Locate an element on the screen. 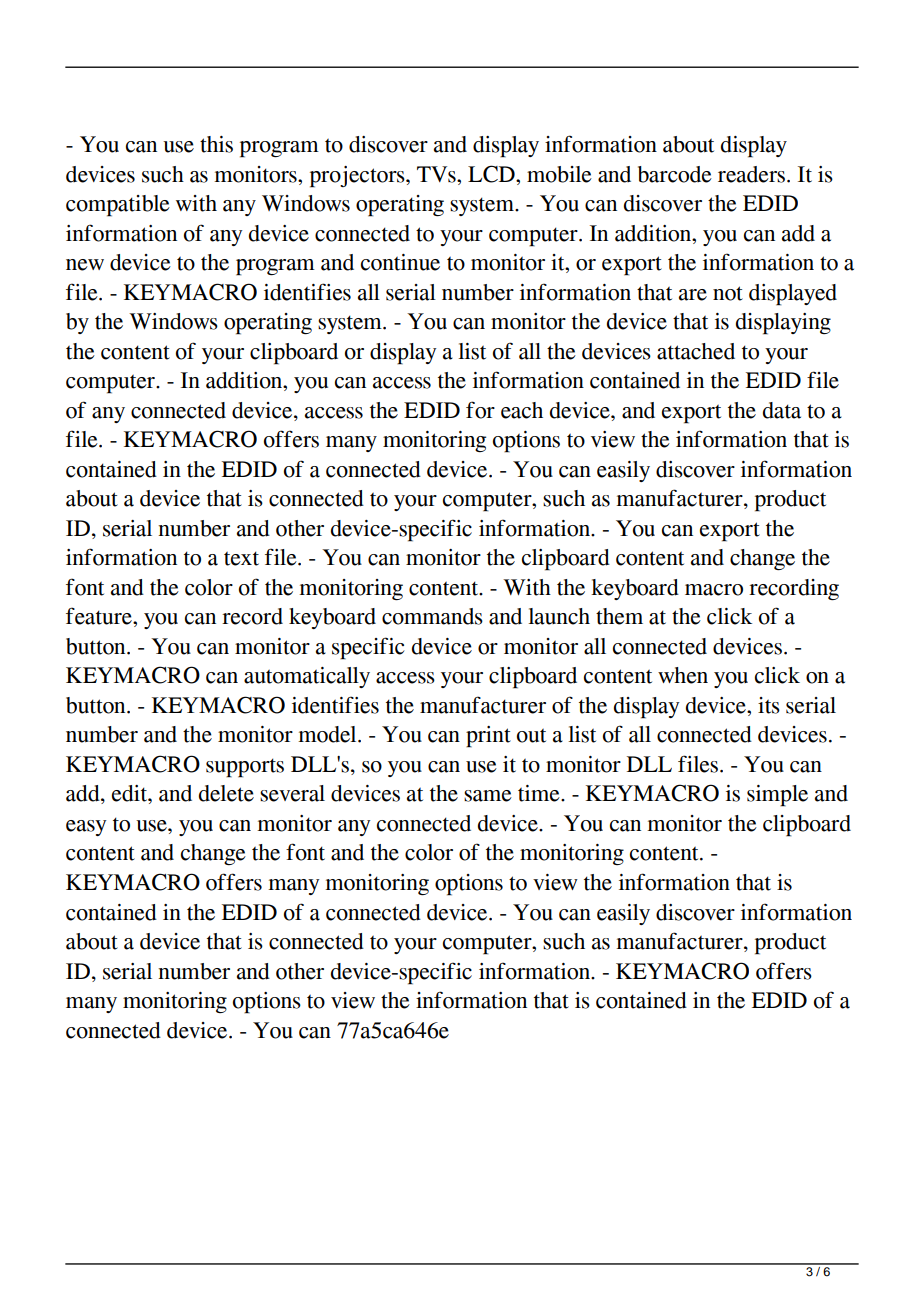 This screenshot has width=924, height=1308. data is located at coordinates (782, 410).
